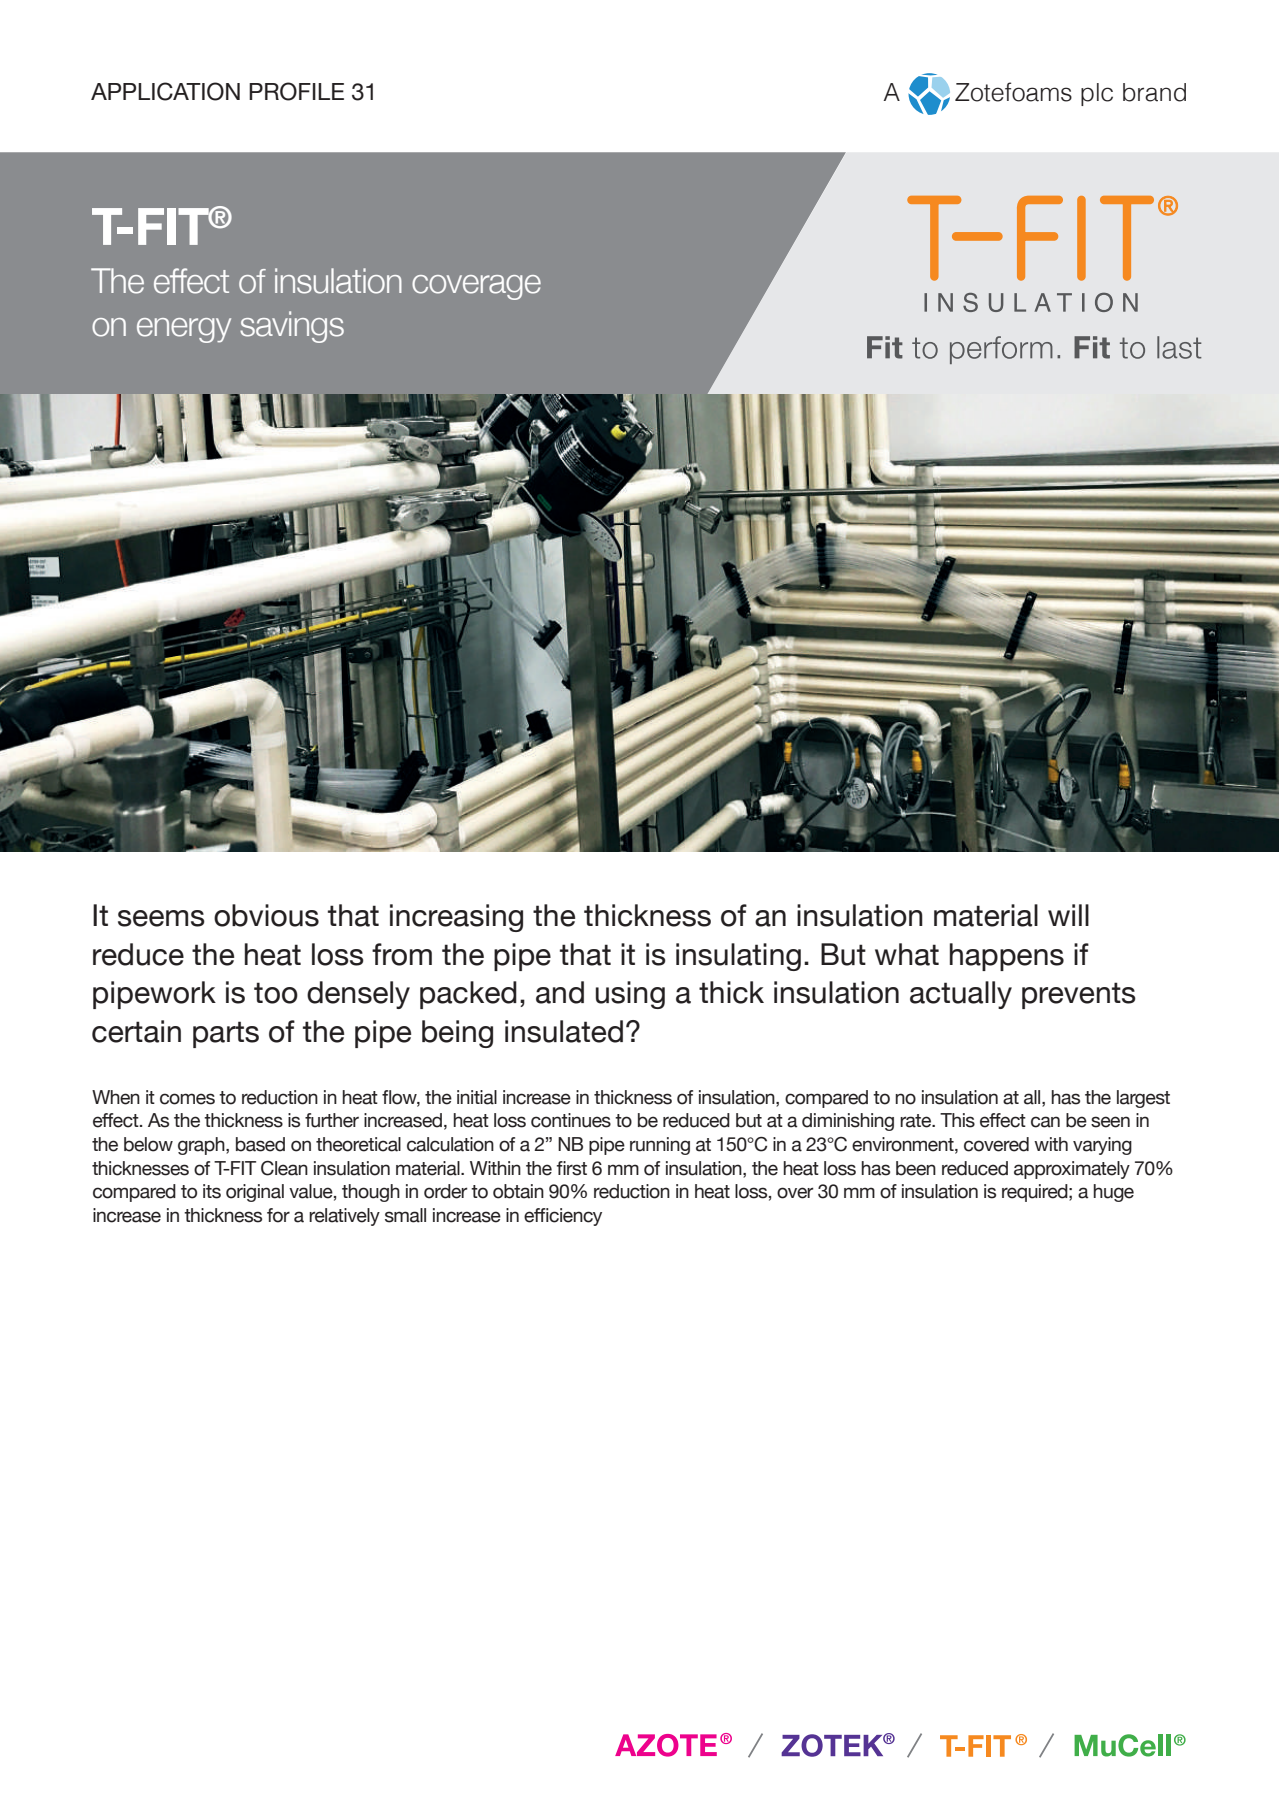 The height and width of the screenshot is (1809, 1279). I want to click on first, so click(572, 1168).
